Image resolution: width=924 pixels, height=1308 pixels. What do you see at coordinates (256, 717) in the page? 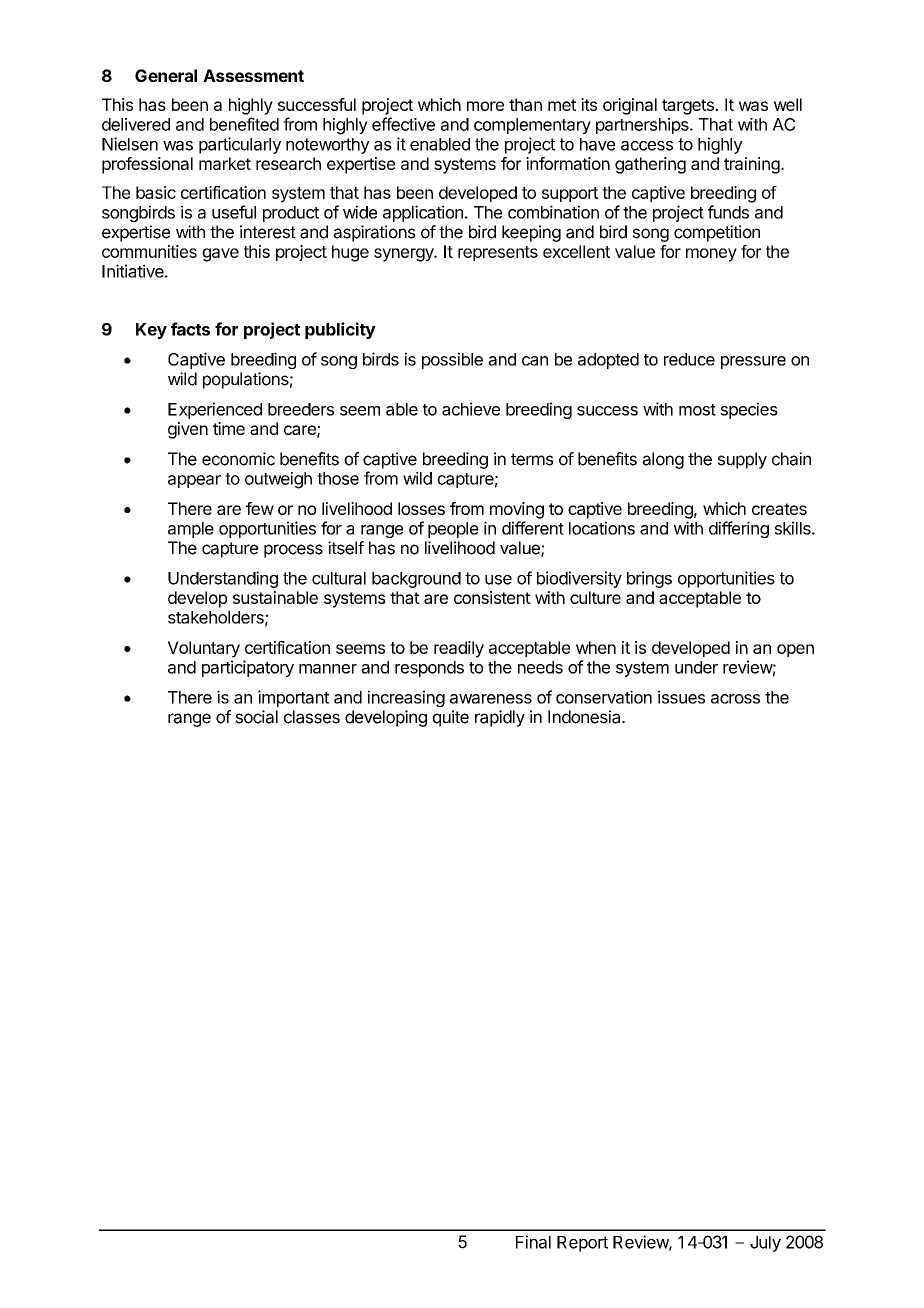
I see `social` at bounding box center [256, 717].
